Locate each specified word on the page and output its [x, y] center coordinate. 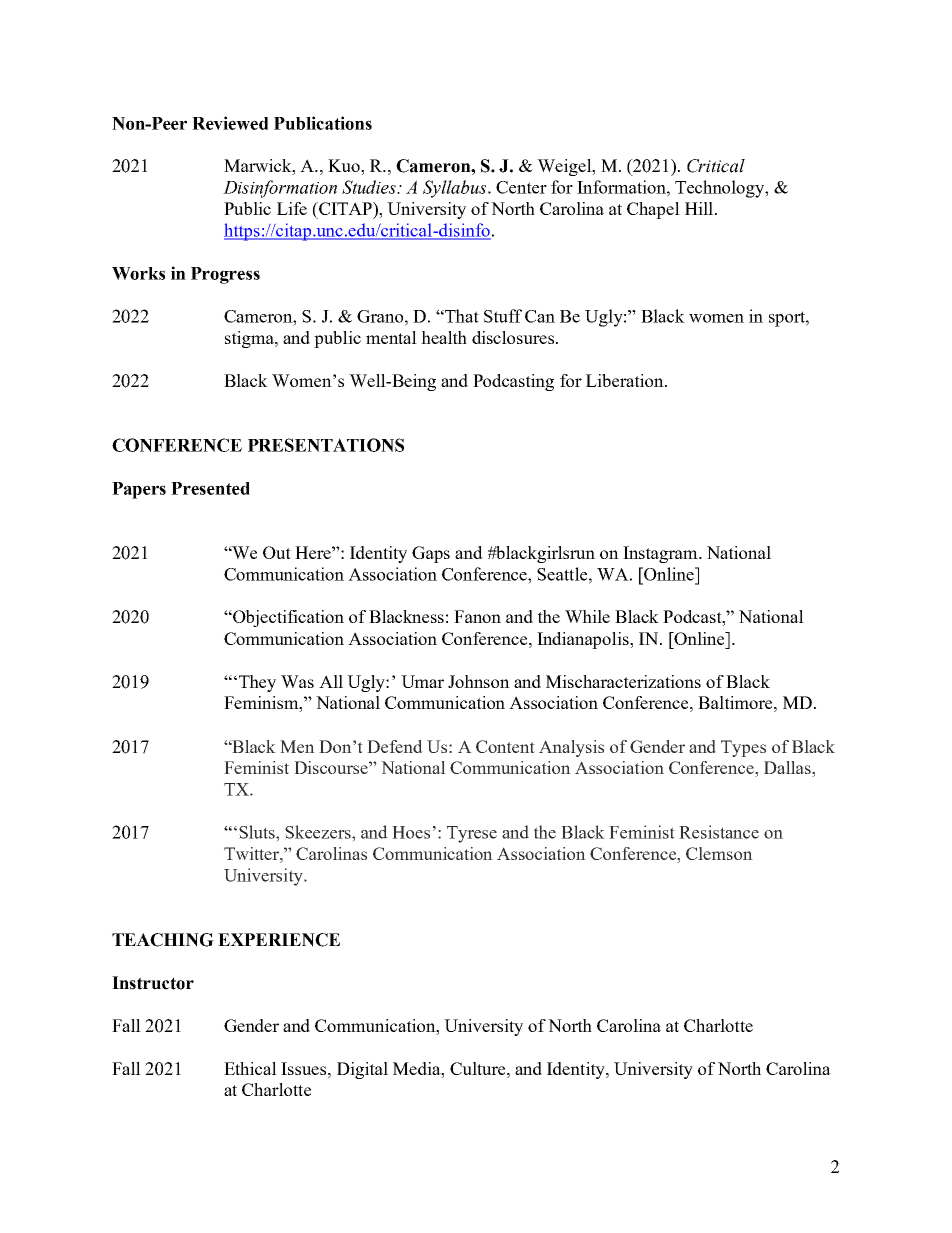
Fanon [477, 616]
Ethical [250, 1068]
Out [277, 552]
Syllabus [456, 189]
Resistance [719, 832]
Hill [699, 208]
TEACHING [163, 940]
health [444, 337]
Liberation [626, 380]
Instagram [661, 554]
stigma [250, 339]
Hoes [411, 832]
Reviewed [230, 123]
